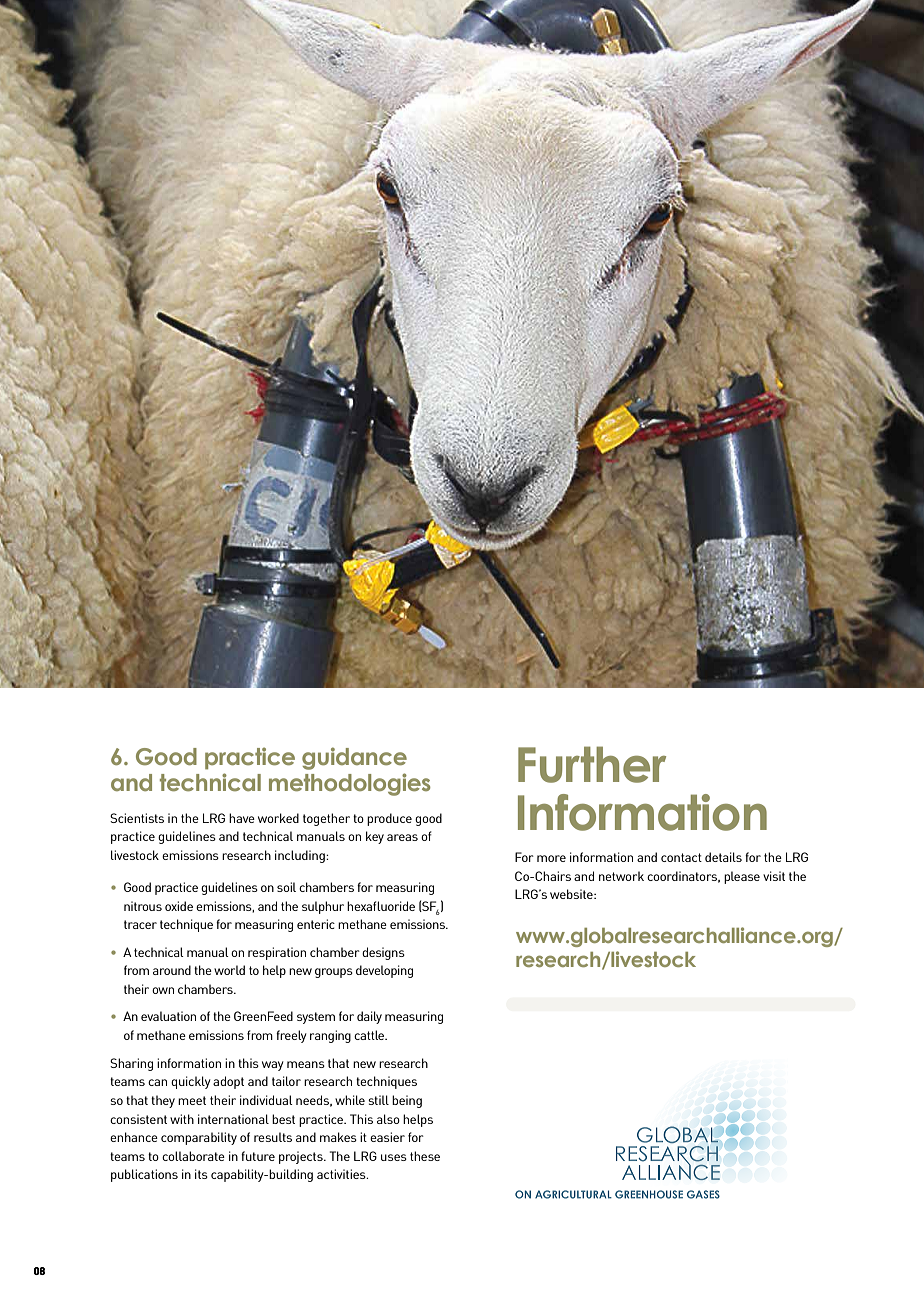 This screenshot has width=924, height=1308. What do you see at coordinates (370, 1035) in the screenshot?
I see `cattle` at bounding box center [370, 1035].
